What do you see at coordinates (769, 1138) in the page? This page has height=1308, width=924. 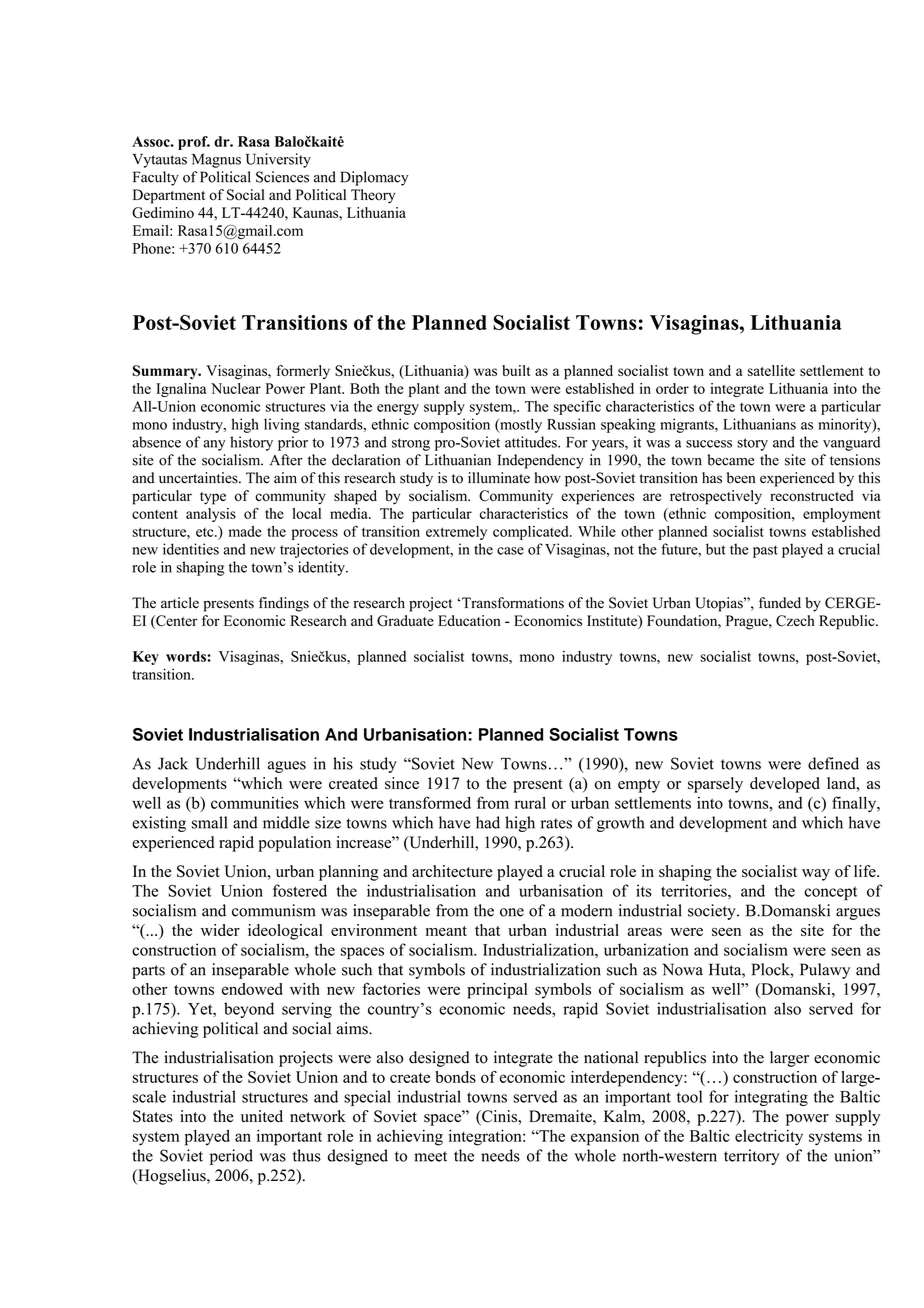 I see `electricity` at bounding box center [769, 1138].
